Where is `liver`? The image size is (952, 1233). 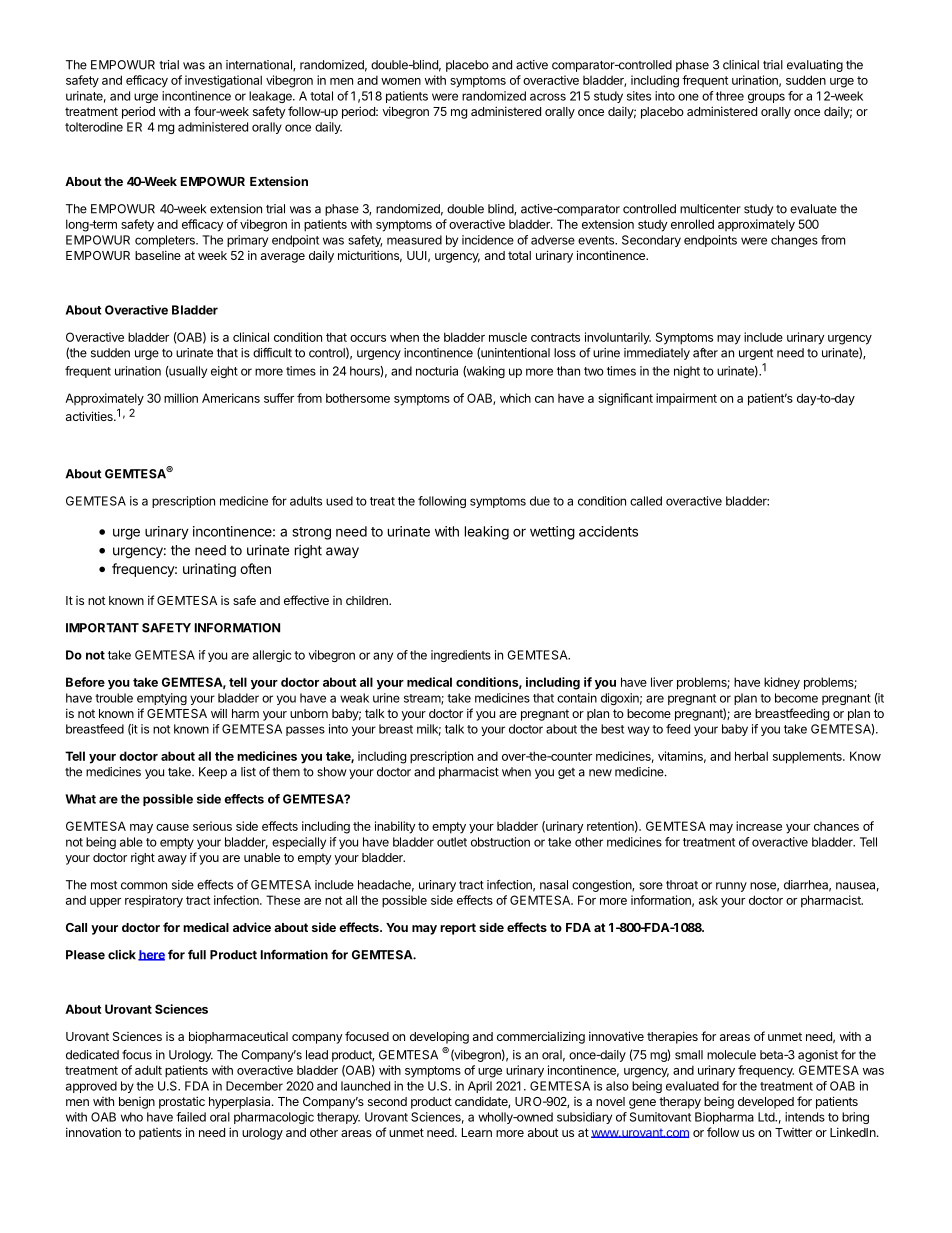 liver is located at coordinates (662, 682).
